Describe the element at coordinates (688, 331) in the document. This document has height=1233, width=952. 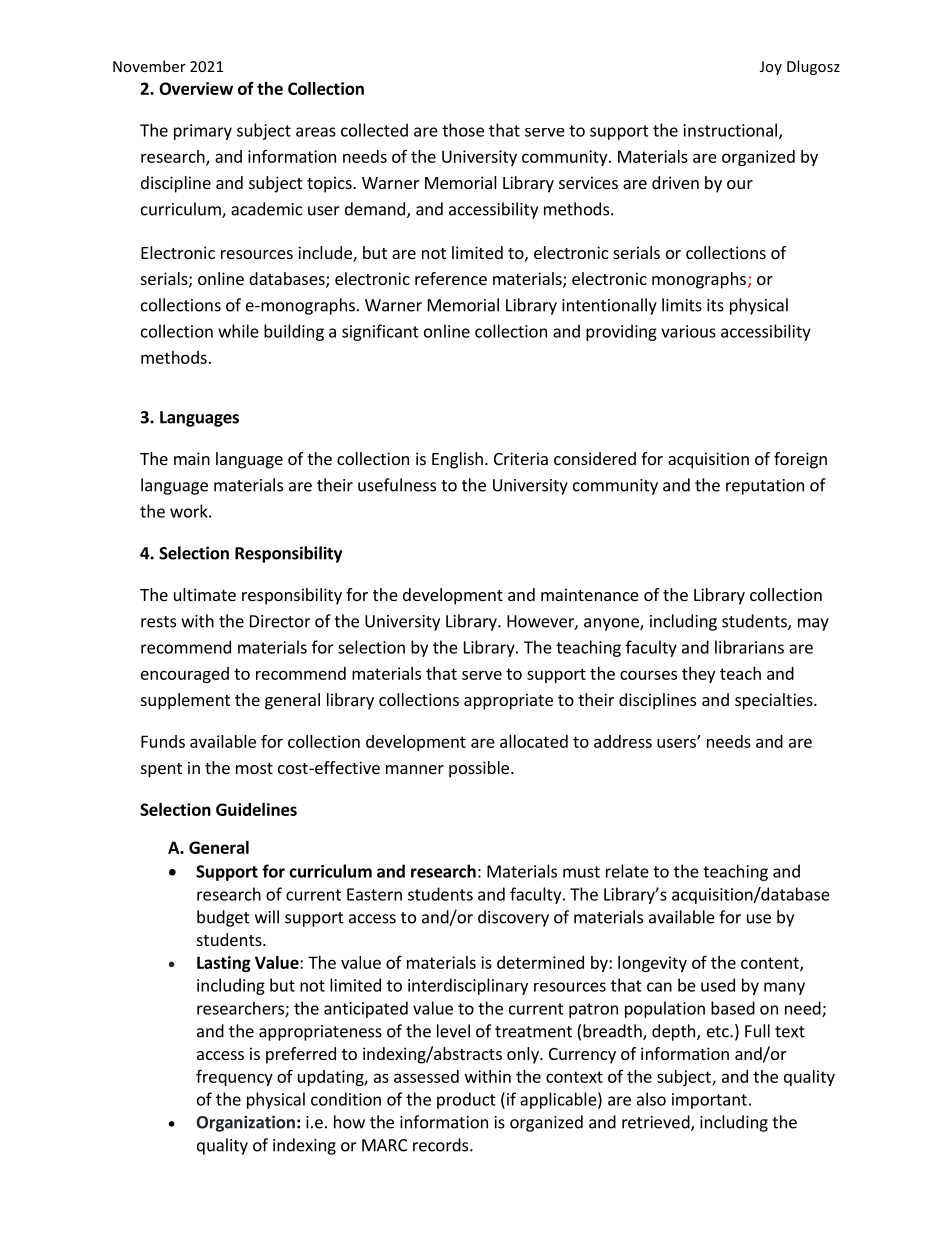
I see `various` at that location.
